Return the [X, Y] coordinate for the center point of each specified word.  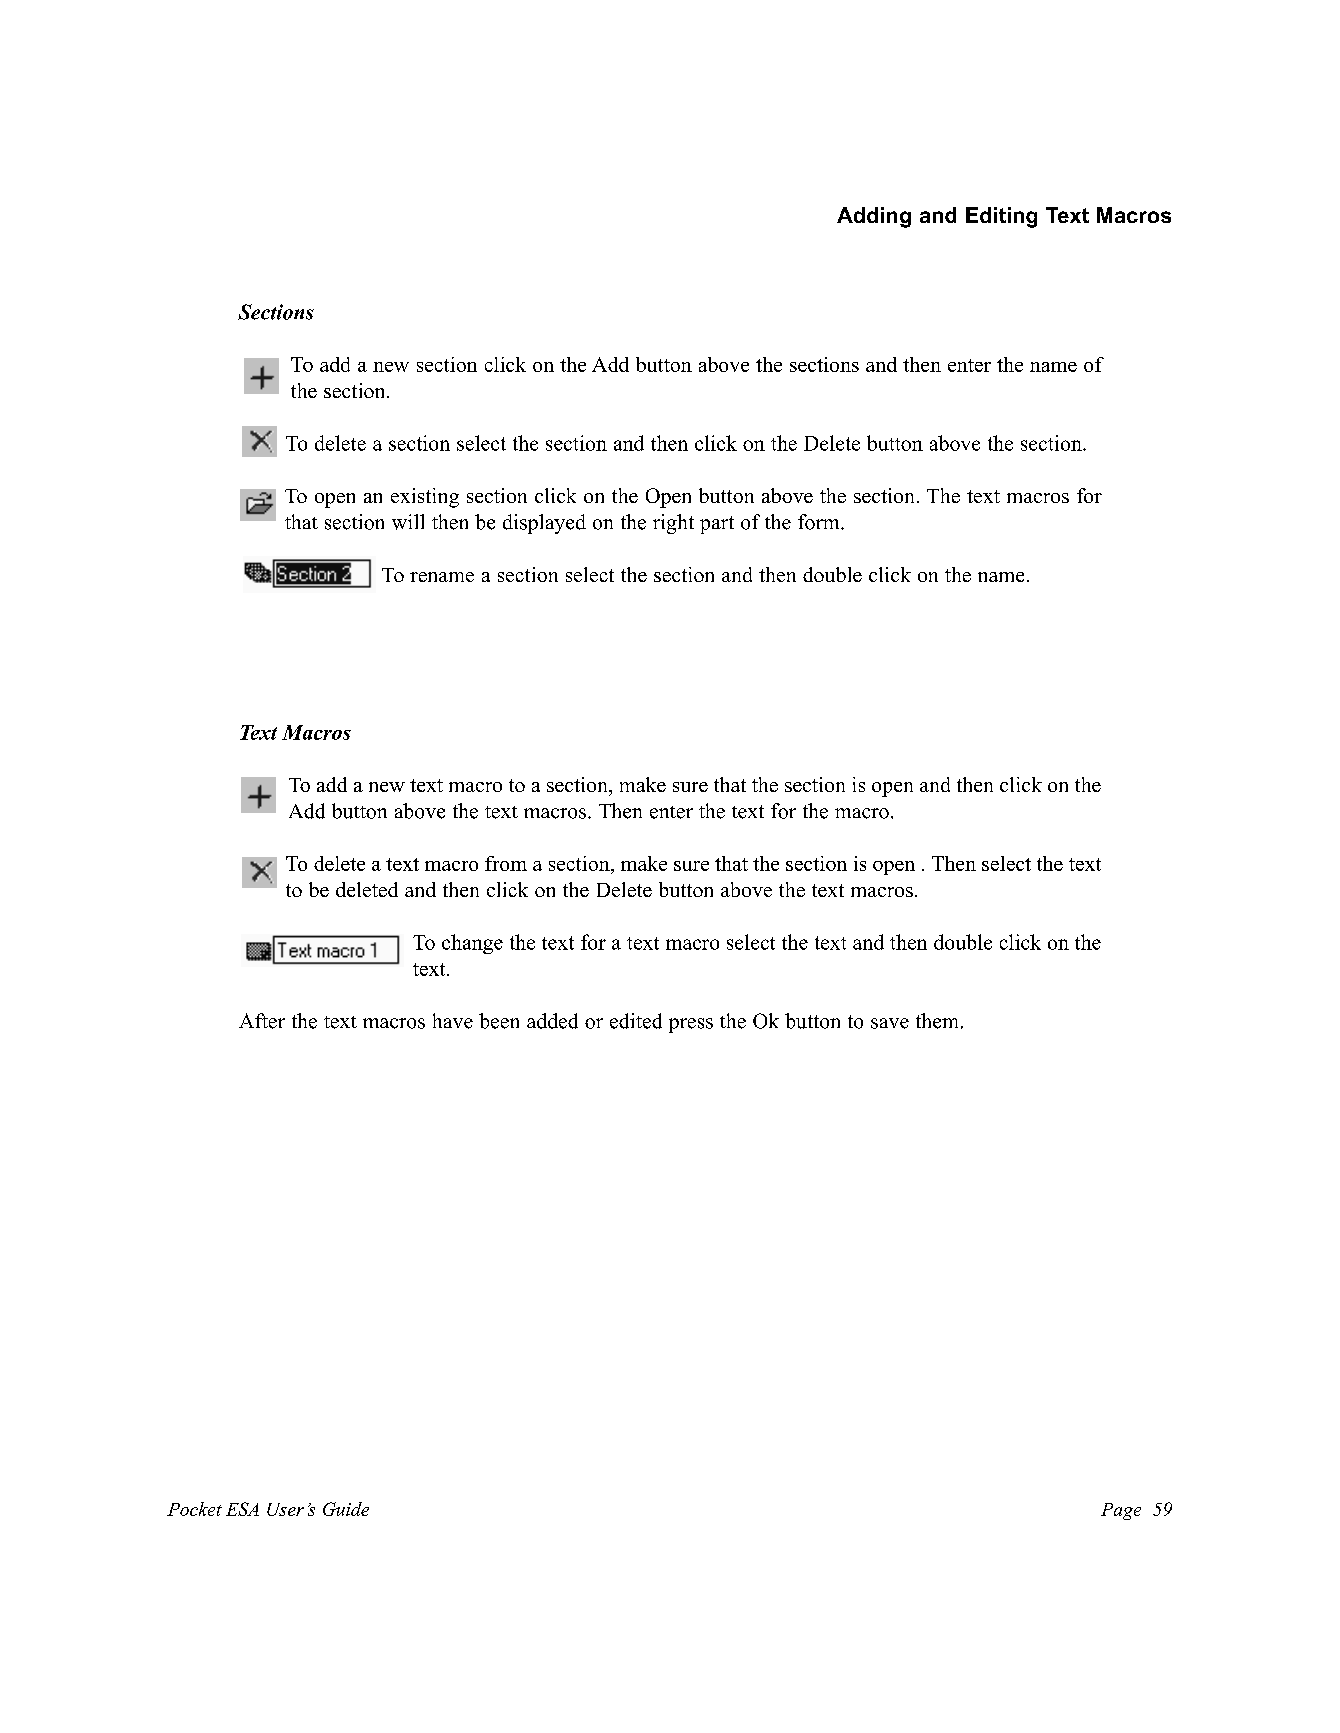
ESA [242, 1509]
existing [425, 498]
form [820, 522]
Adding [874, 217]
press [691, 1025]
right [673, 524]
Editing [1001, 217]
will [408, 522]
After [262, 1021]
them [937, 1021]
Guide [346, 1509]
